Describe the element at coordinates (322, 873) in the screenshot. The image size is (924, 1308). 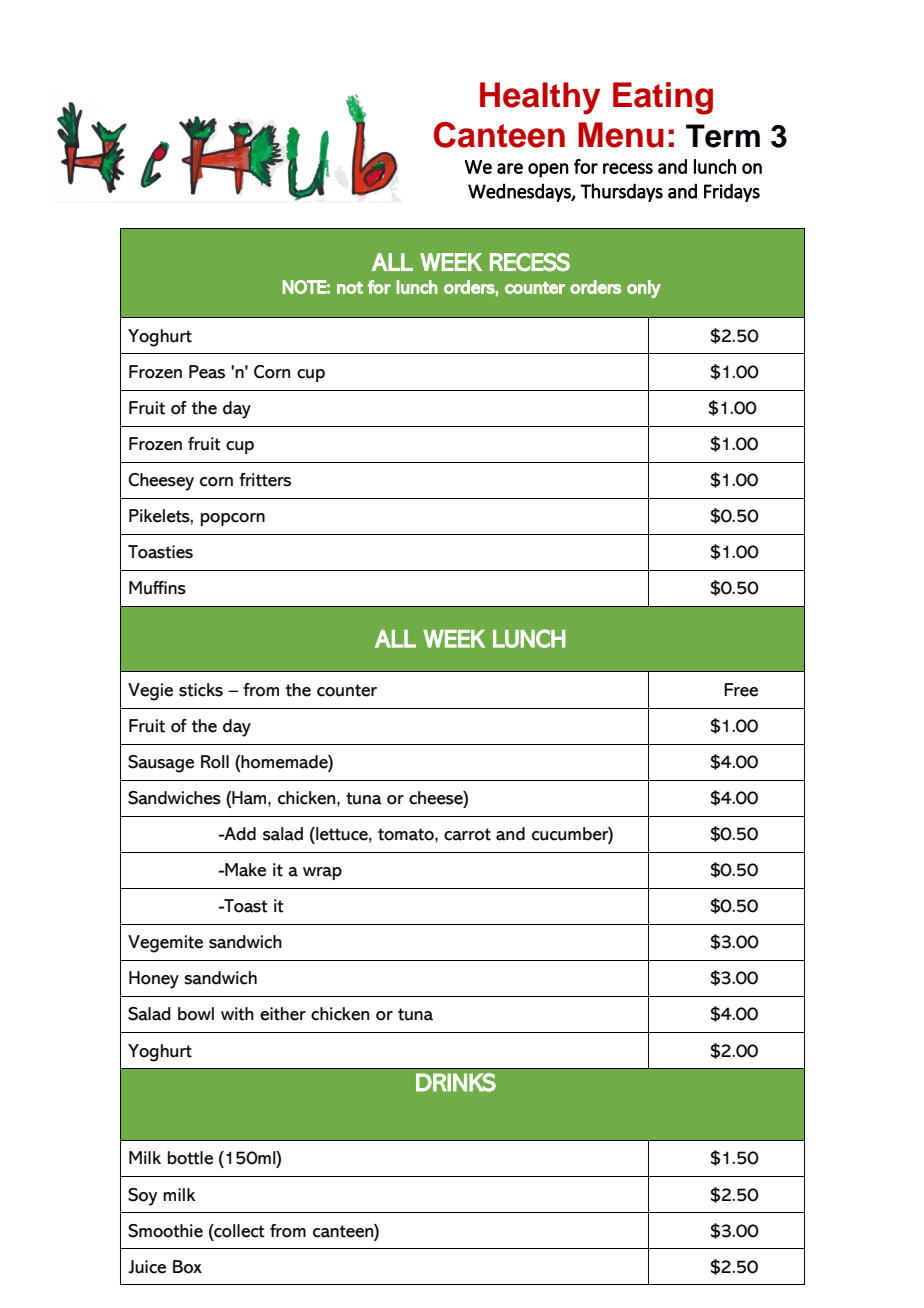
I see `wrap` at that location.
